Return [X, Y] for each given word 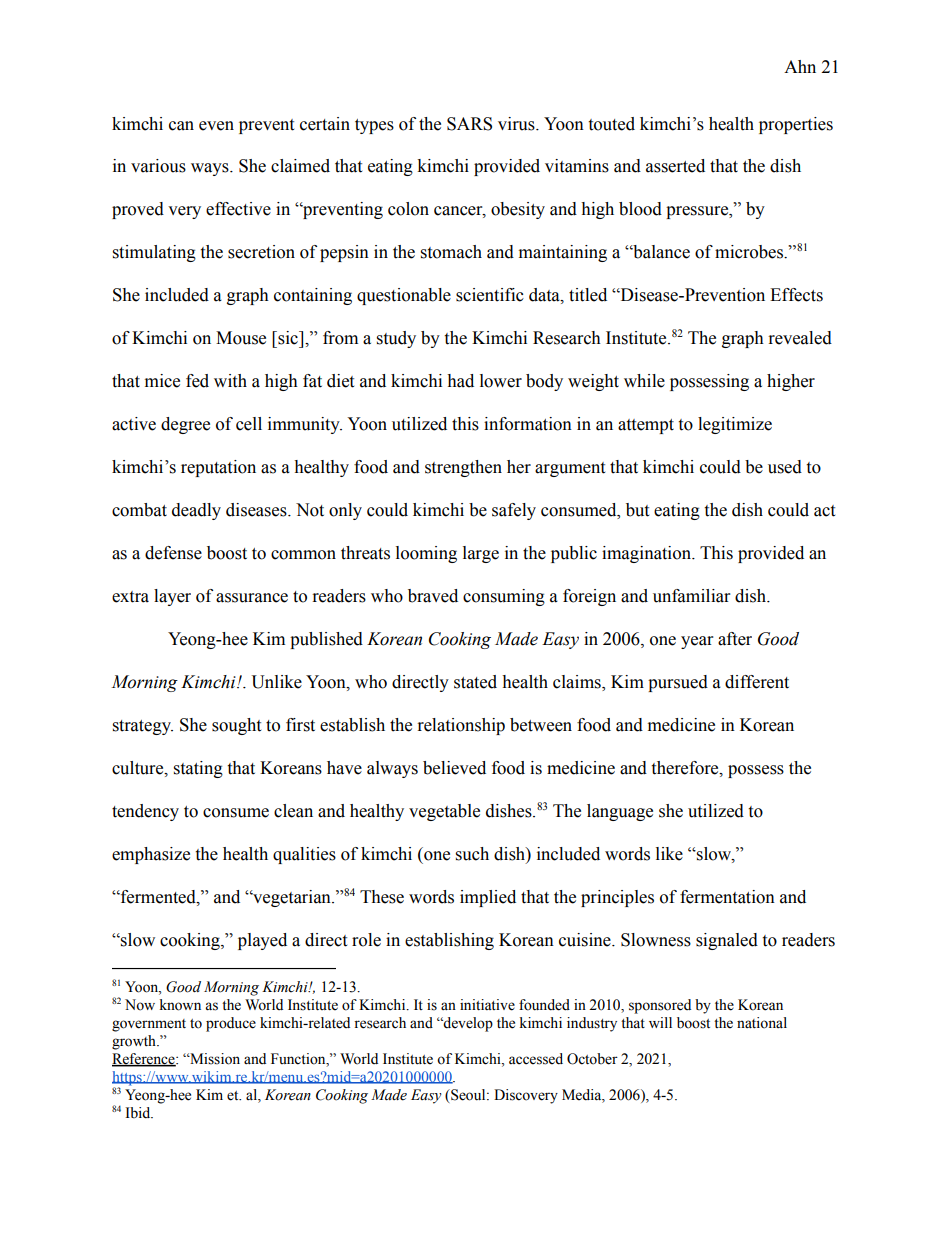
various [158, 166]
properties [796, 125]
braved [433, 596]
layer [172, 597]
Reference [144, 1060]
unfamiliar [691, 596]
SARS [469, 124]
